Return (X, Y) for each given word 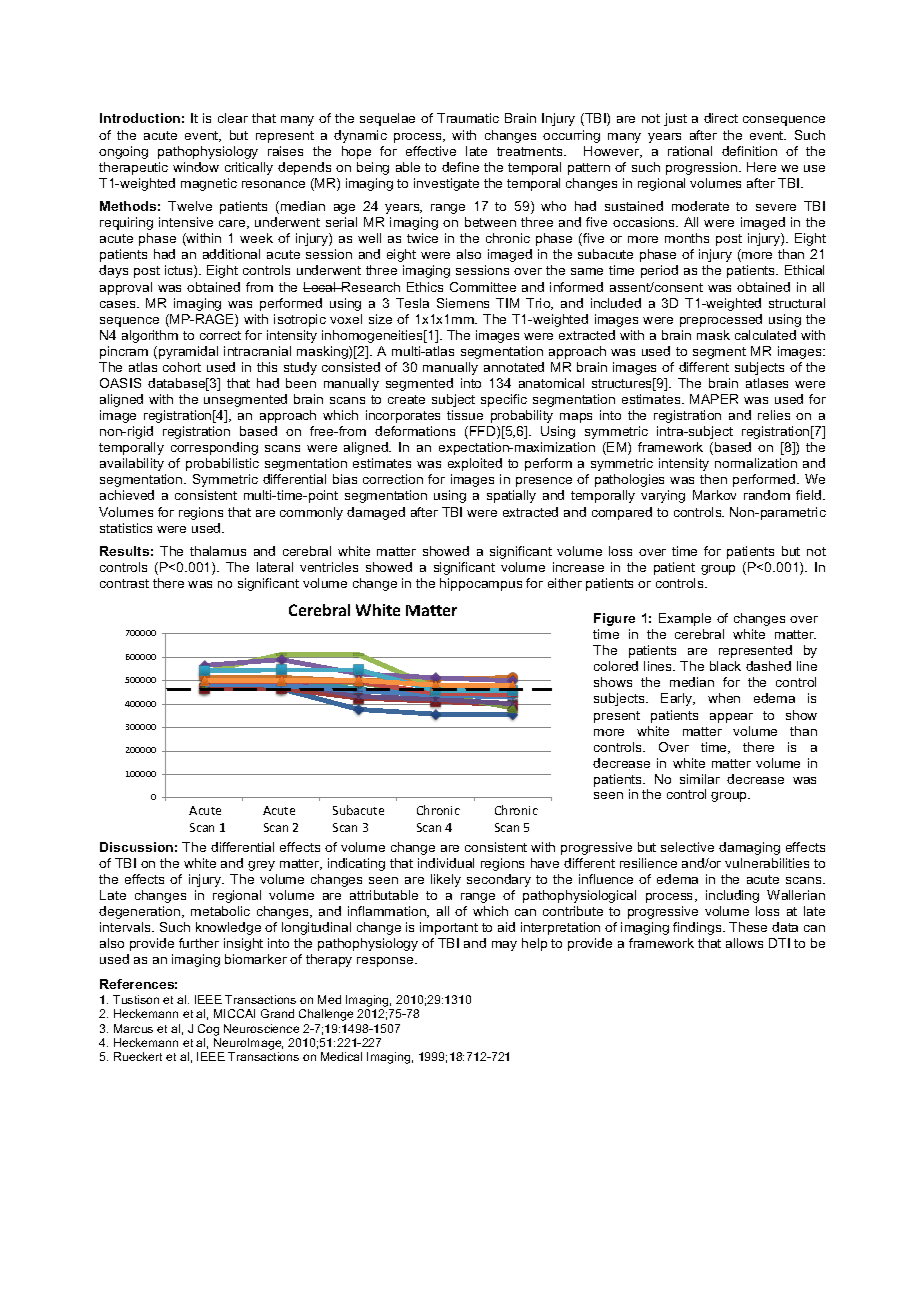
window (196, 167)
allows (744, 943)
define (460, 167)
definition (749, 151)
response (386, 962)
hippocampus (481, 584)
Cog (208, 1030)
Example (685, 619)
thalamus (218, 551)
